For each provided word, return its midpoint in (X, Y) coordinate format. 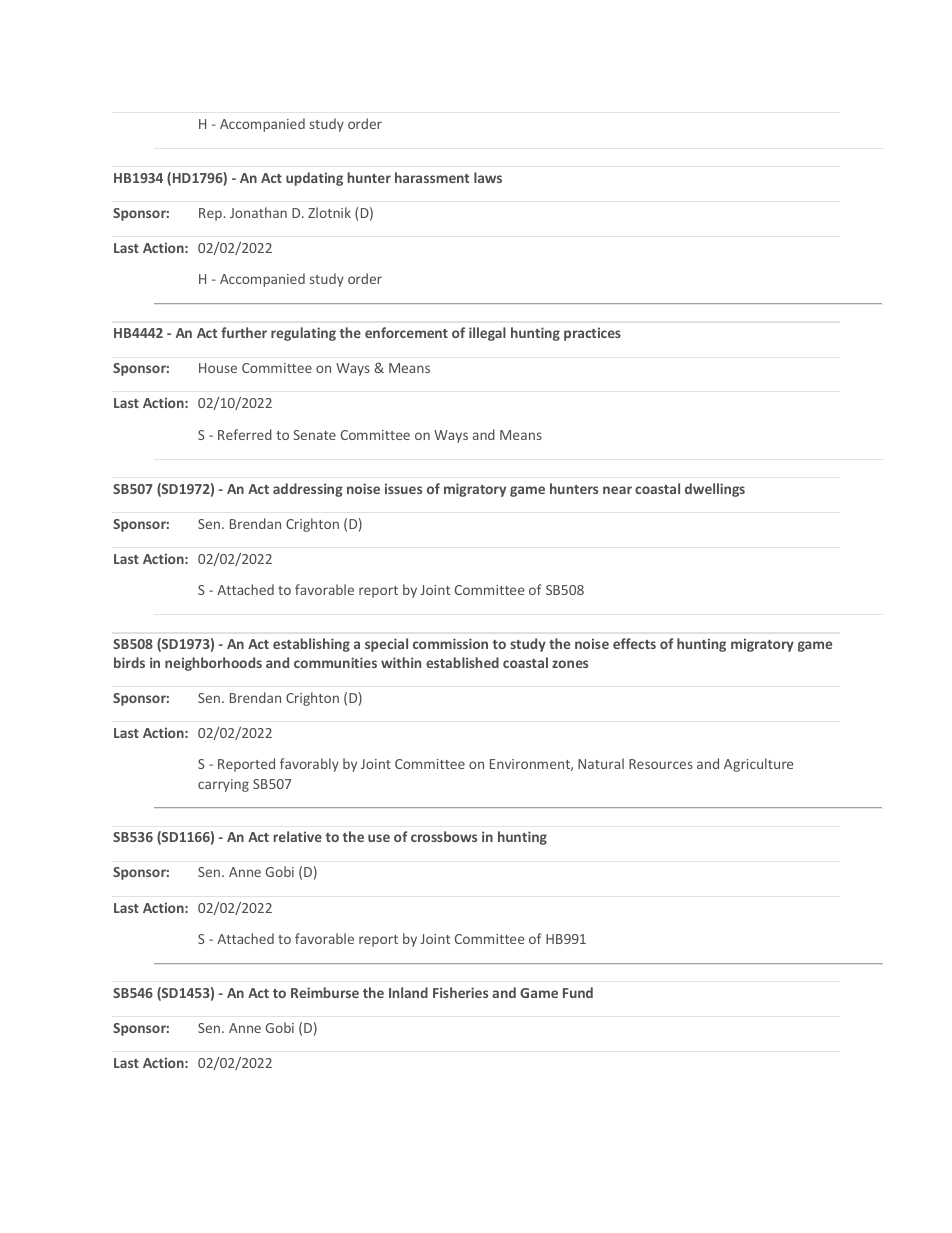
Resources (661, 764)
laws (488, 177)
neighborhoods (213, 664)
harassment (432, 177)
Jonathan (258, 212)
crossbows (444, 836)
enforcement (406, 332)
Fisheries (460, 992)
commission (450, 643)
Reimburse (325, 992)
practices (592, 334)
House (218, 368)
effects (634, 643)
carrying (223, 785)
